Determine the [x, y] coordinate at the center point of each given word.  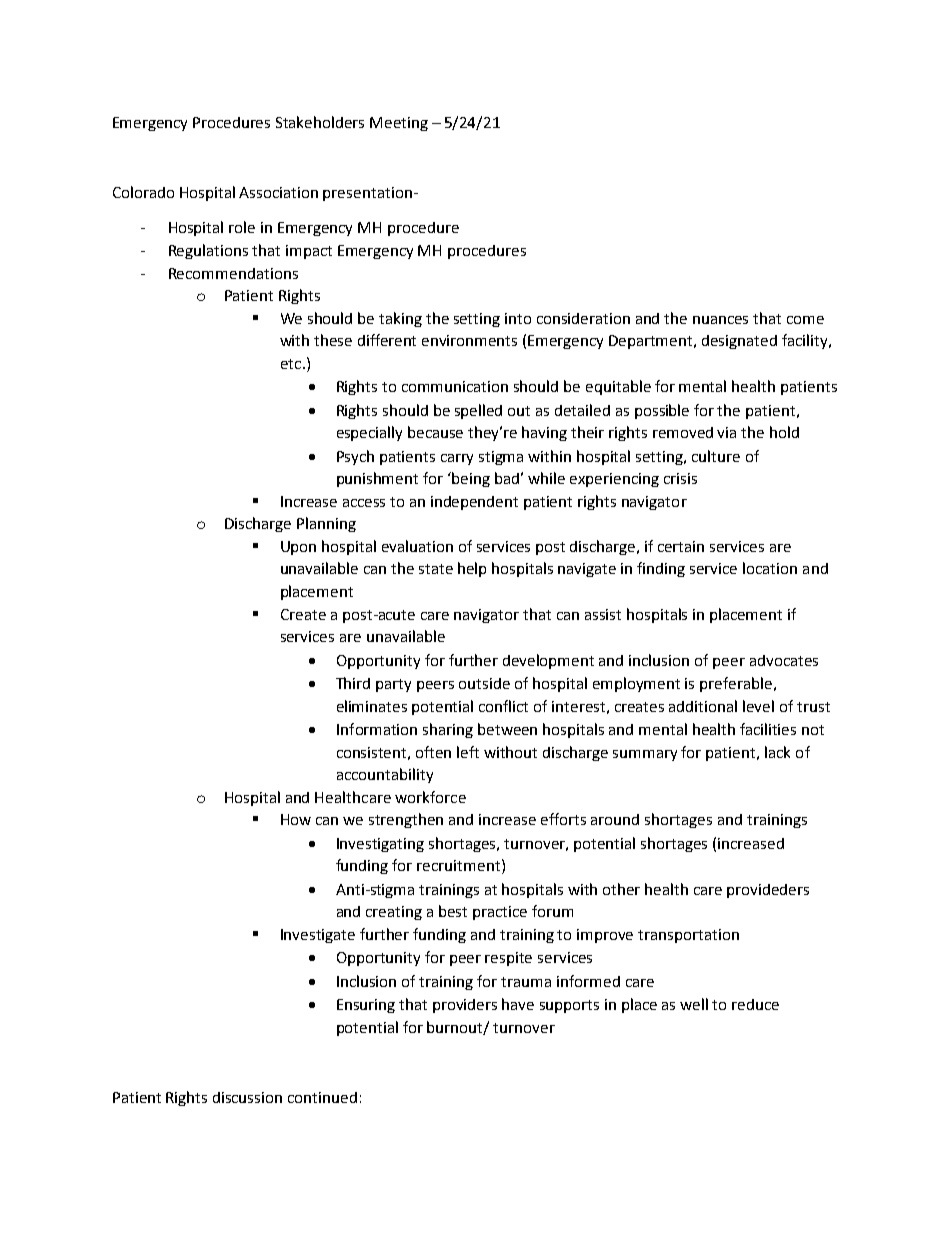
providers [465, 1006]
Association [278, 192]
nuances [720, 320]
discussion [247, 1097]
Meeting [399, 124]
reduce [755, 1004]
